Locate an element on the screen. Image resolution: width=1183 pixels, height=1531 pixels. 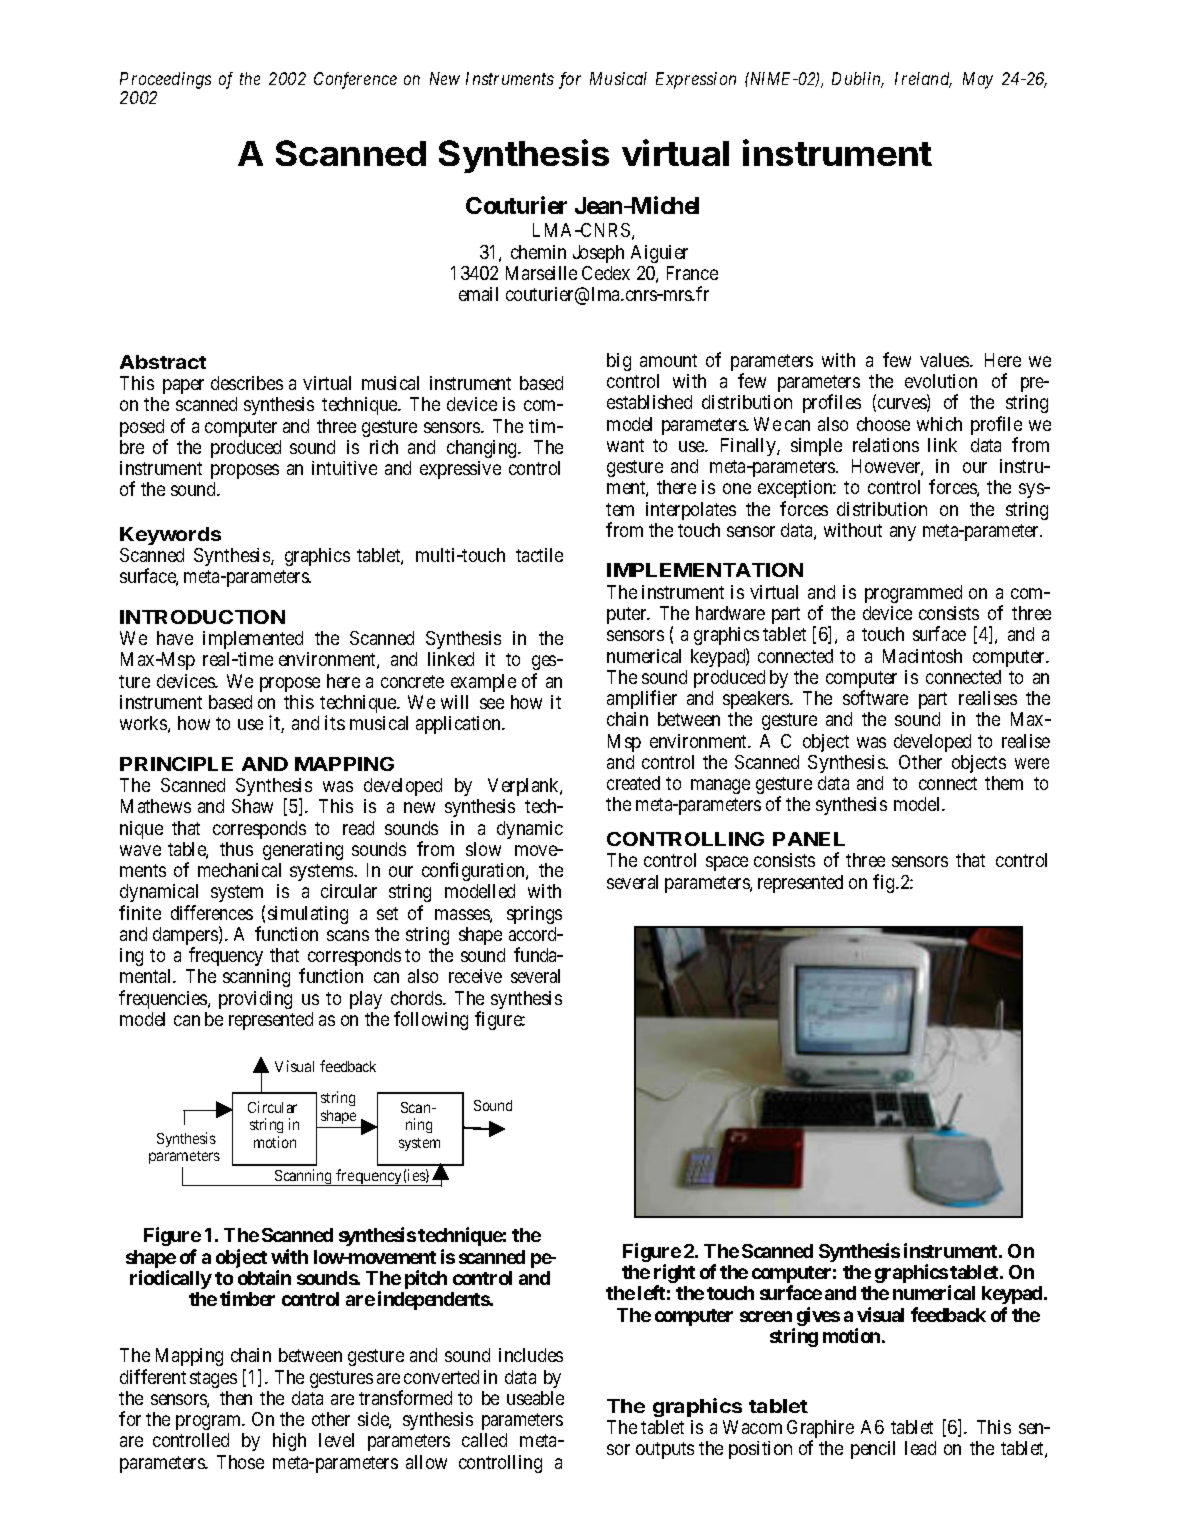
Expression is located at coordinates (696, 80).
